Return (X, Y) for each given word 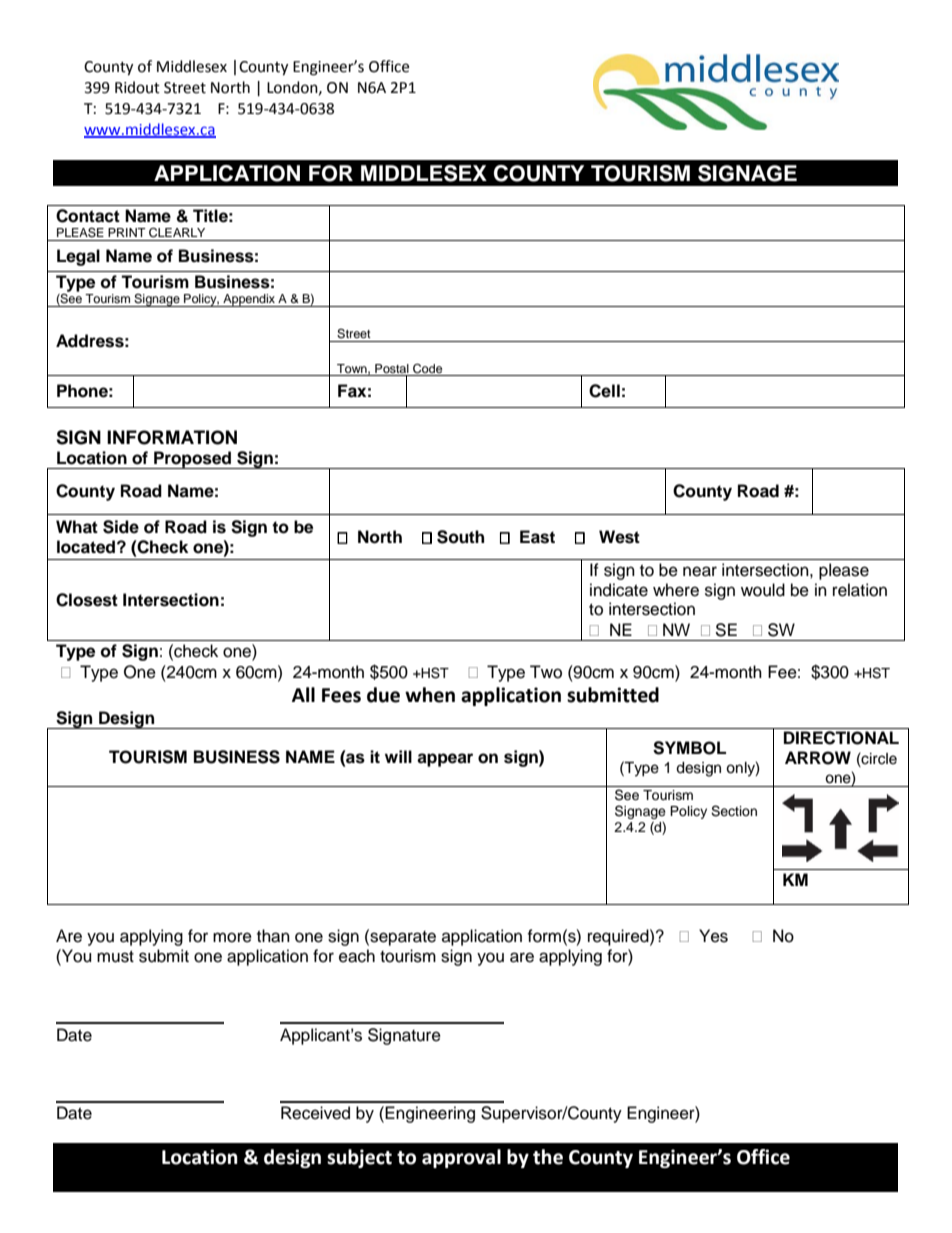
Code (428, 369)
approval (461, 1158)
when (430, 695)
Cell (604, 391)
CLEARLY (177, 233)
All (303, 694)
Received (315, 1113)
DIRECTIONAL (841, 738)
